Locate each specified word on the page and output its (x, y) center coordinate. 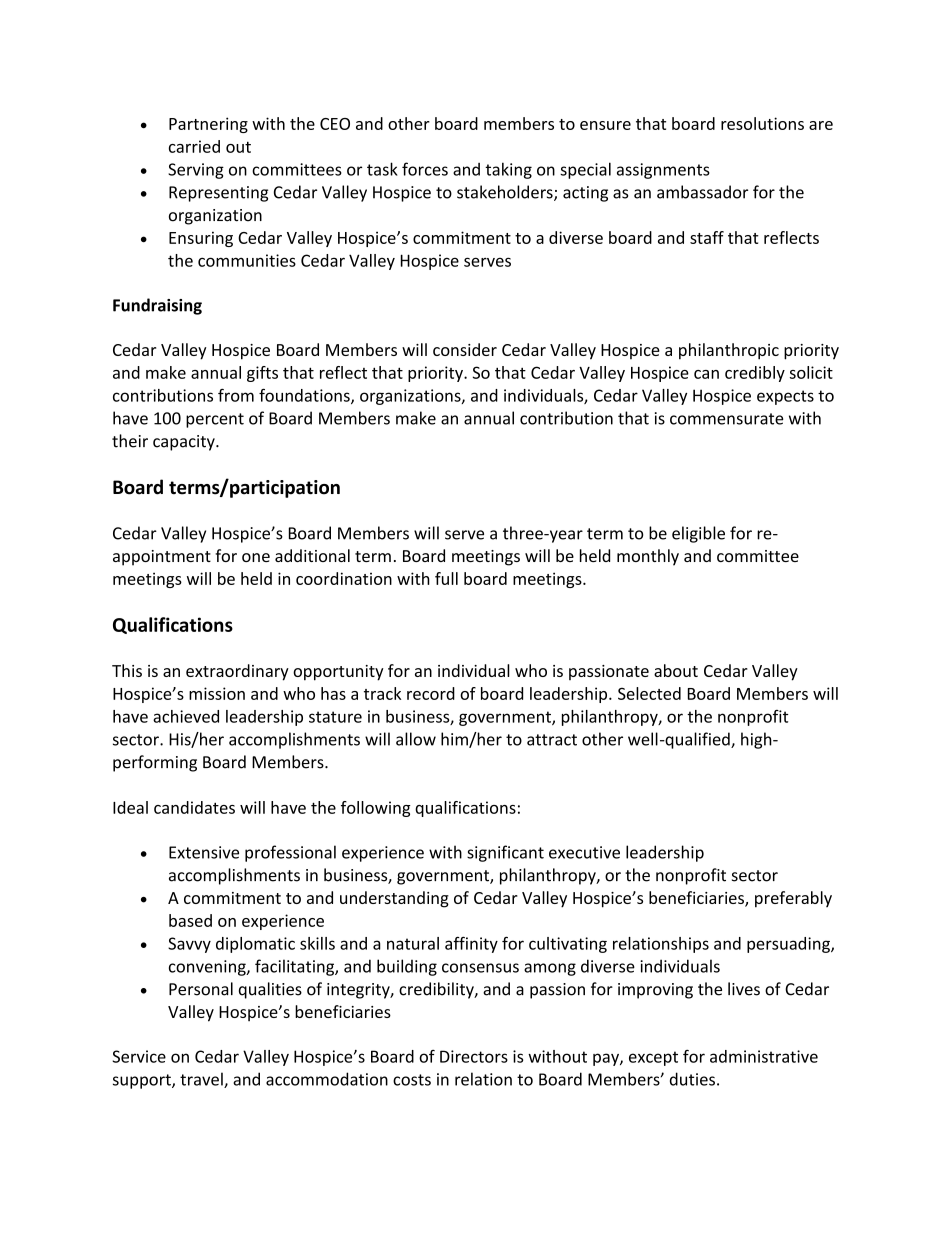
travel (202, 1080)
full (446, 578)
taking (508, 170)
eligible (698, 534)
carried (194, 146)
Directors (474, 1056)
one (256, 557)
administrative (764, 1056)
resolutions (762, 123)
